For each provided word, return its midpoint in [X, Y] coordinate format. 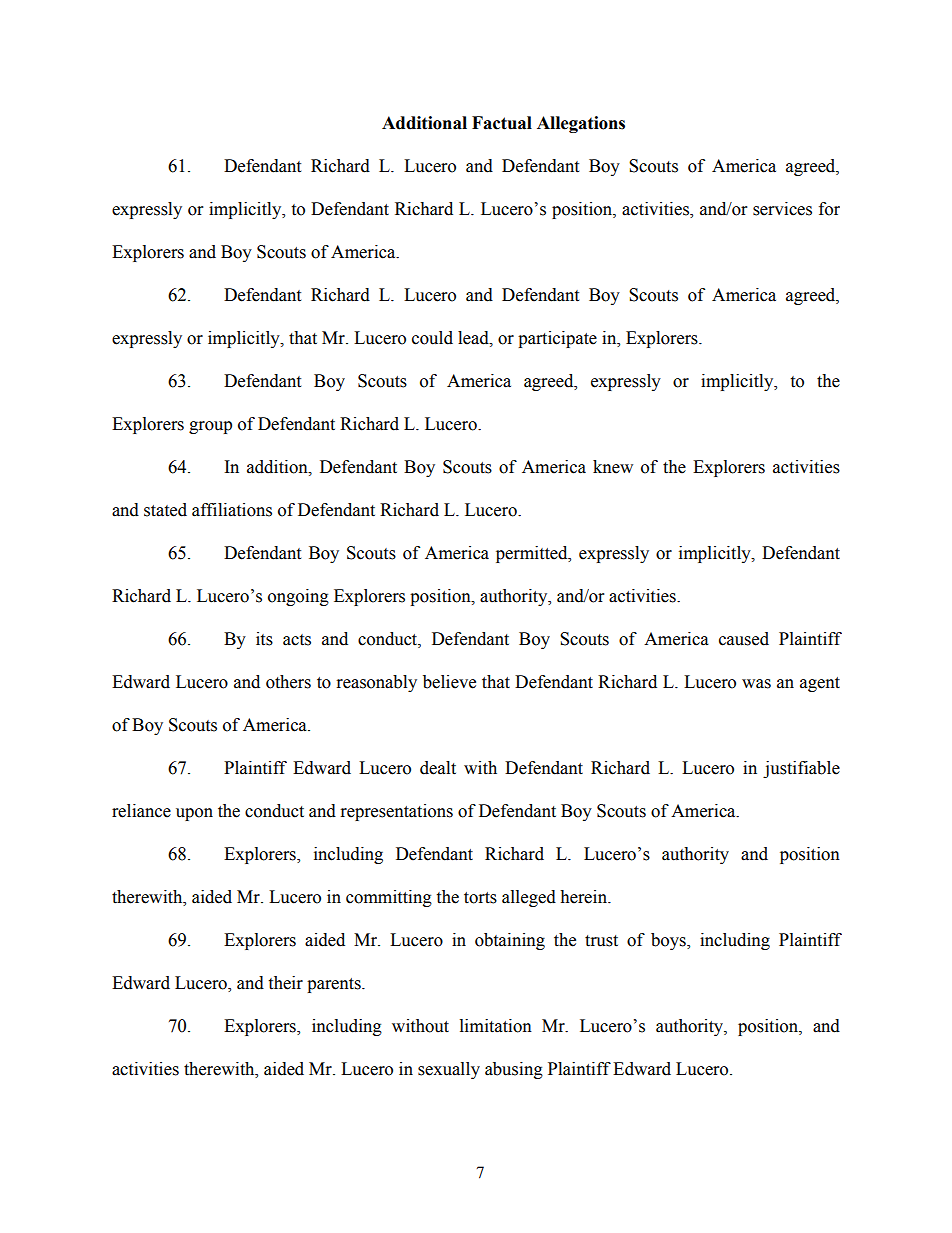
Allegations [581, 124]
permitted [533, 554]
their [285, 983]
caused [744, 639]
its [264, 639]
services [782, 209]
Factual [502, 123]
